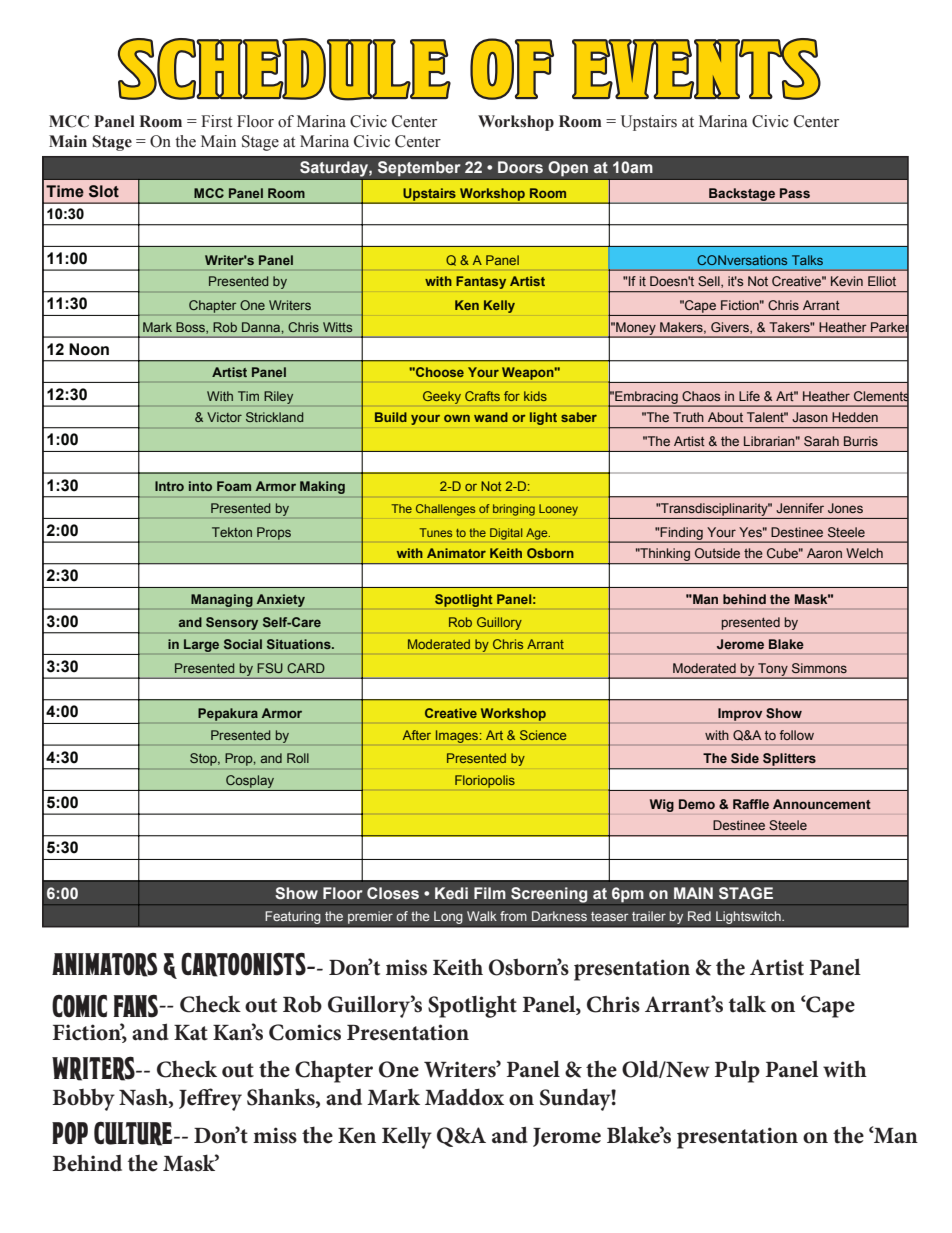  I want to click on Events, so click(696, 69).
